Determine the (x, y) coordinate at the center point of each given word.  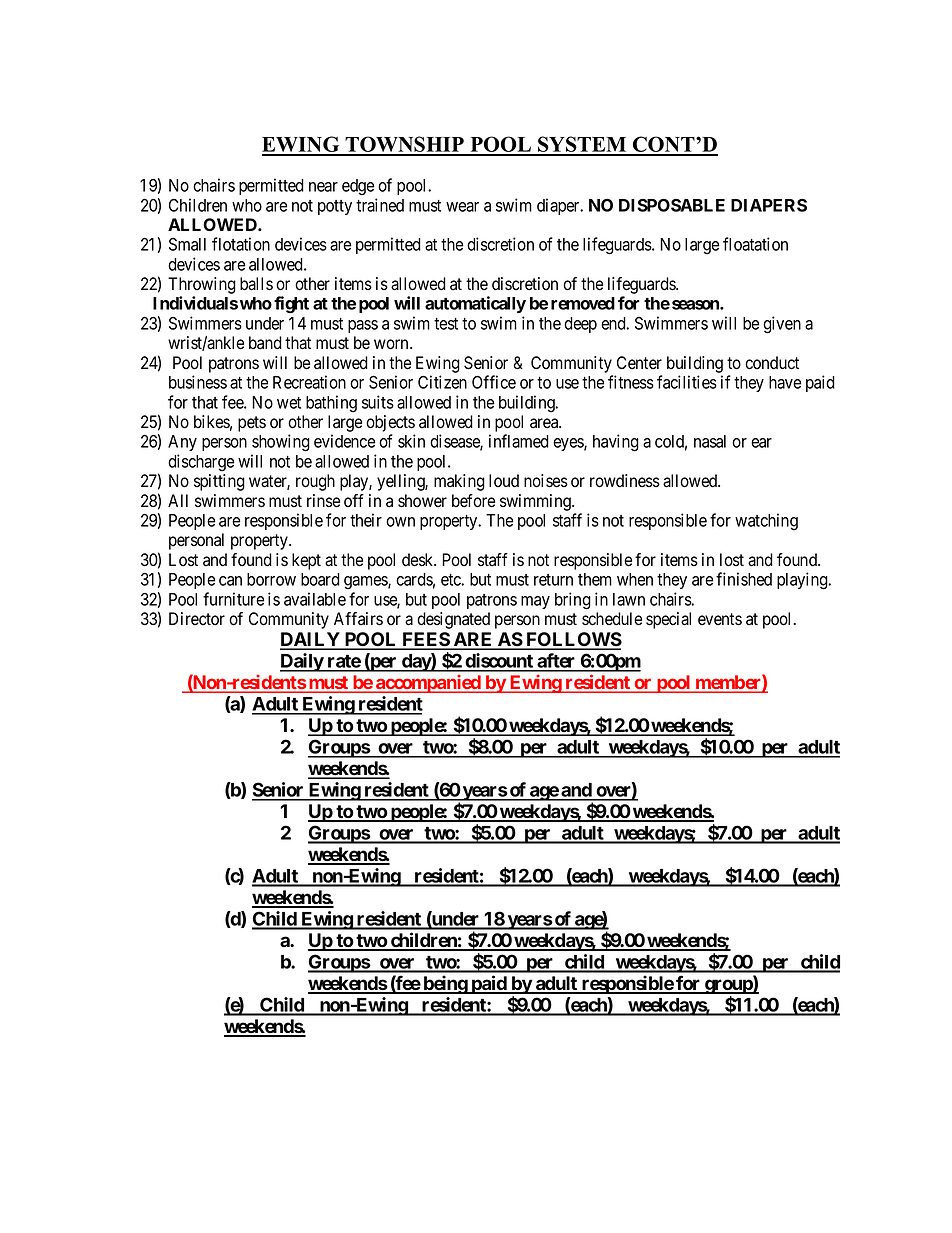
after (556, 662)
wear (462, 207)
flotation (241, 244)
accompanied (428, 684)
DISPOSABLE (672, 205)
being (445, 984)
